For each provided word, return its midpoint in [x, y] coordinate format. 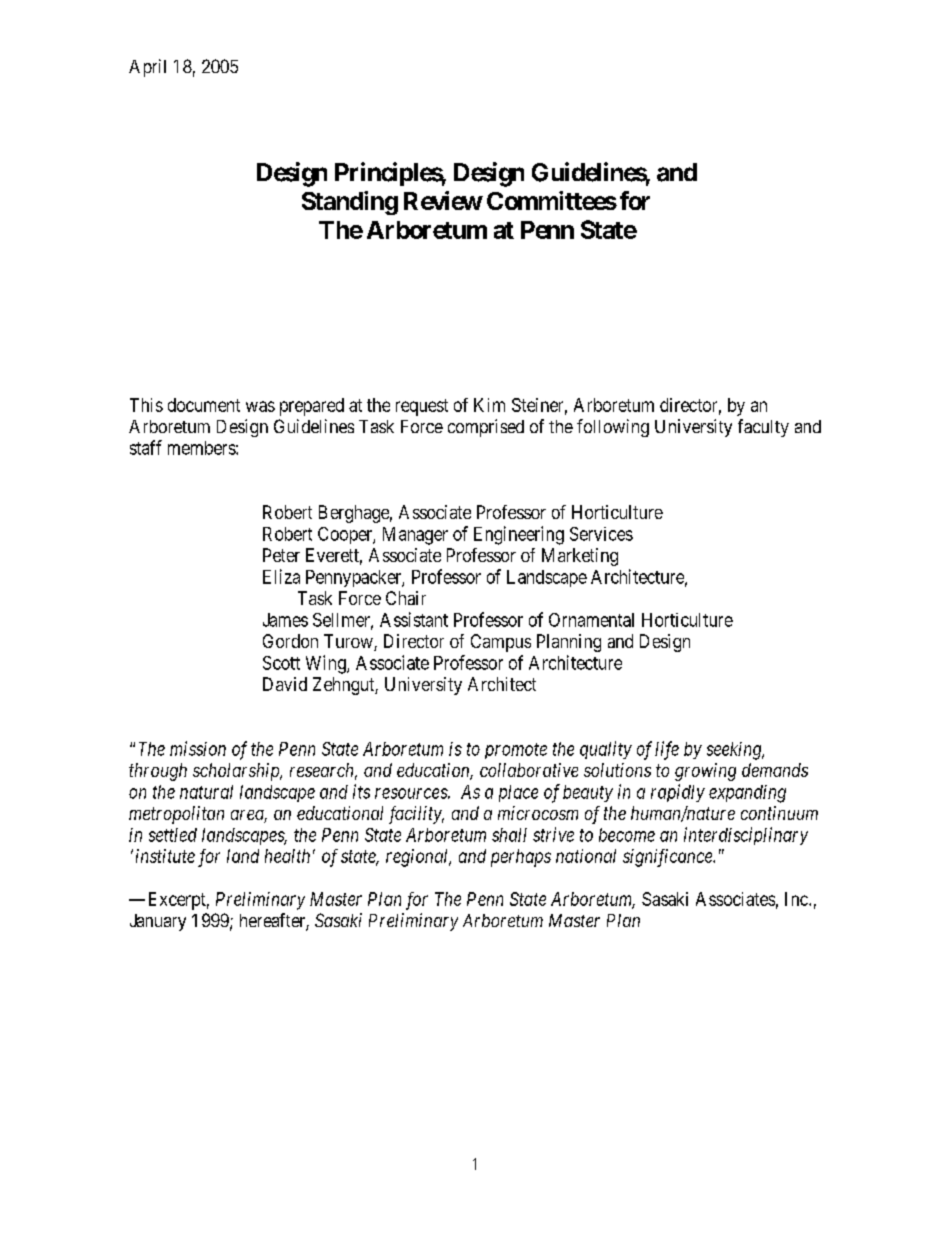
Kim [489, 405]
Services [601, 534]
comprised [486, 428]
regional [418, 858]
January [158, 922]
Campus [501, 643]
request [422, 407]
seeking [735, 751]
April [147, 68]
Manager [415, 536]
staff [146, 447]
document [204, 405]
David [285, 684]
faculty [763, 428]
